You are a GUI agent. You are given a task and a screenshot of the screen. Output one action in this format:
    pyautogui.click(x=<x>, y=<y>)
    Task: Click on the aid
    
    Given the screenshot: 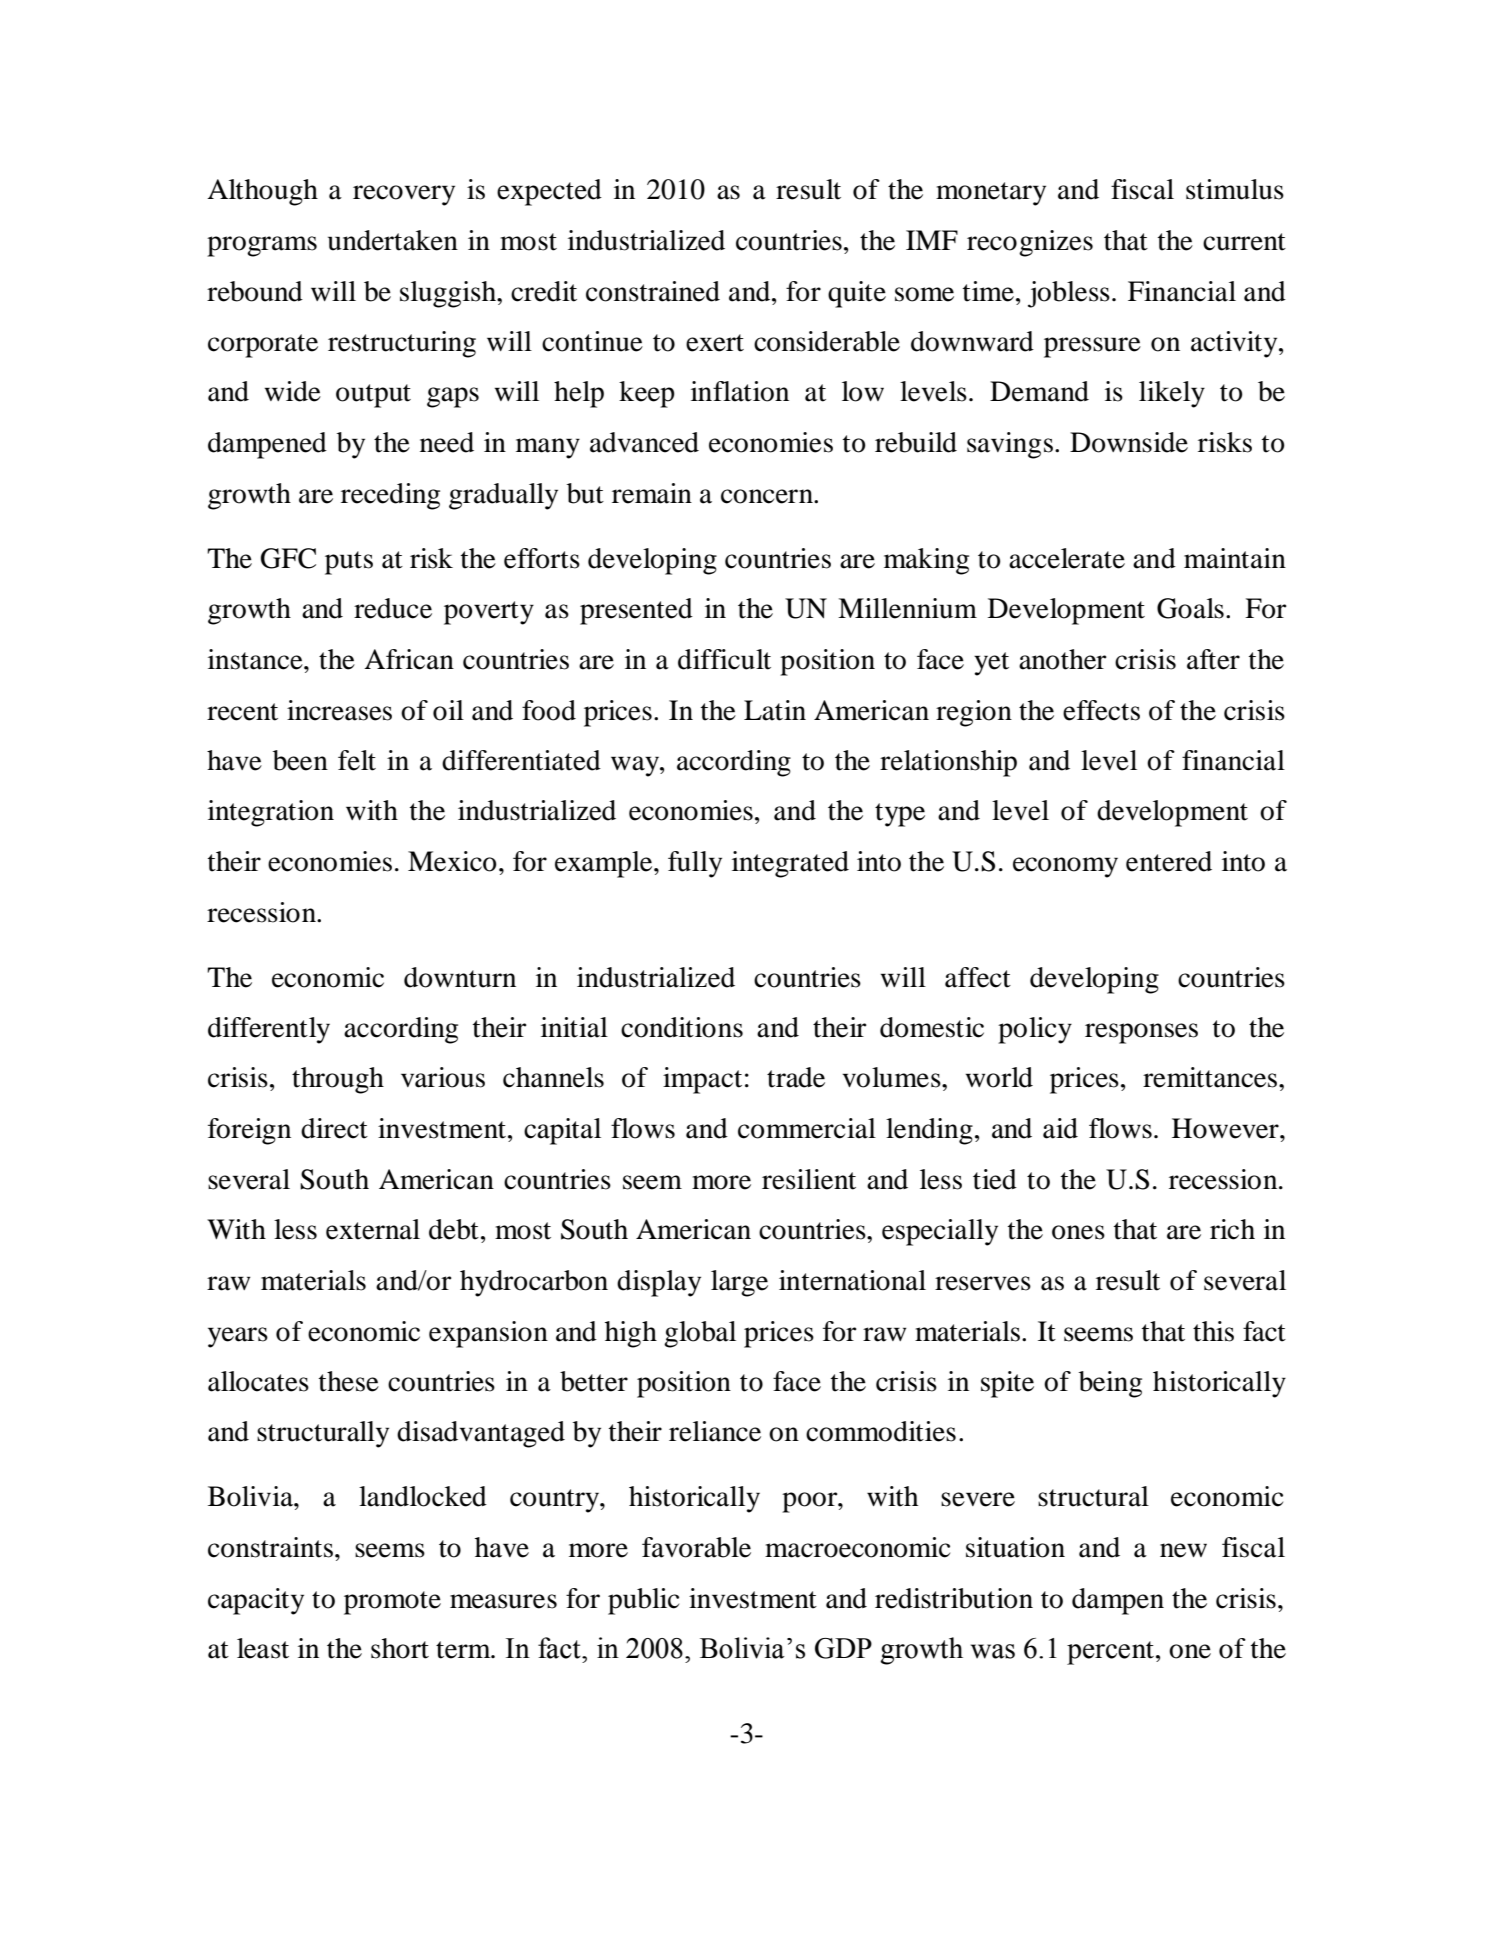 What is the action you would take?
    pyautogui.click(x=1060, y=1128)
